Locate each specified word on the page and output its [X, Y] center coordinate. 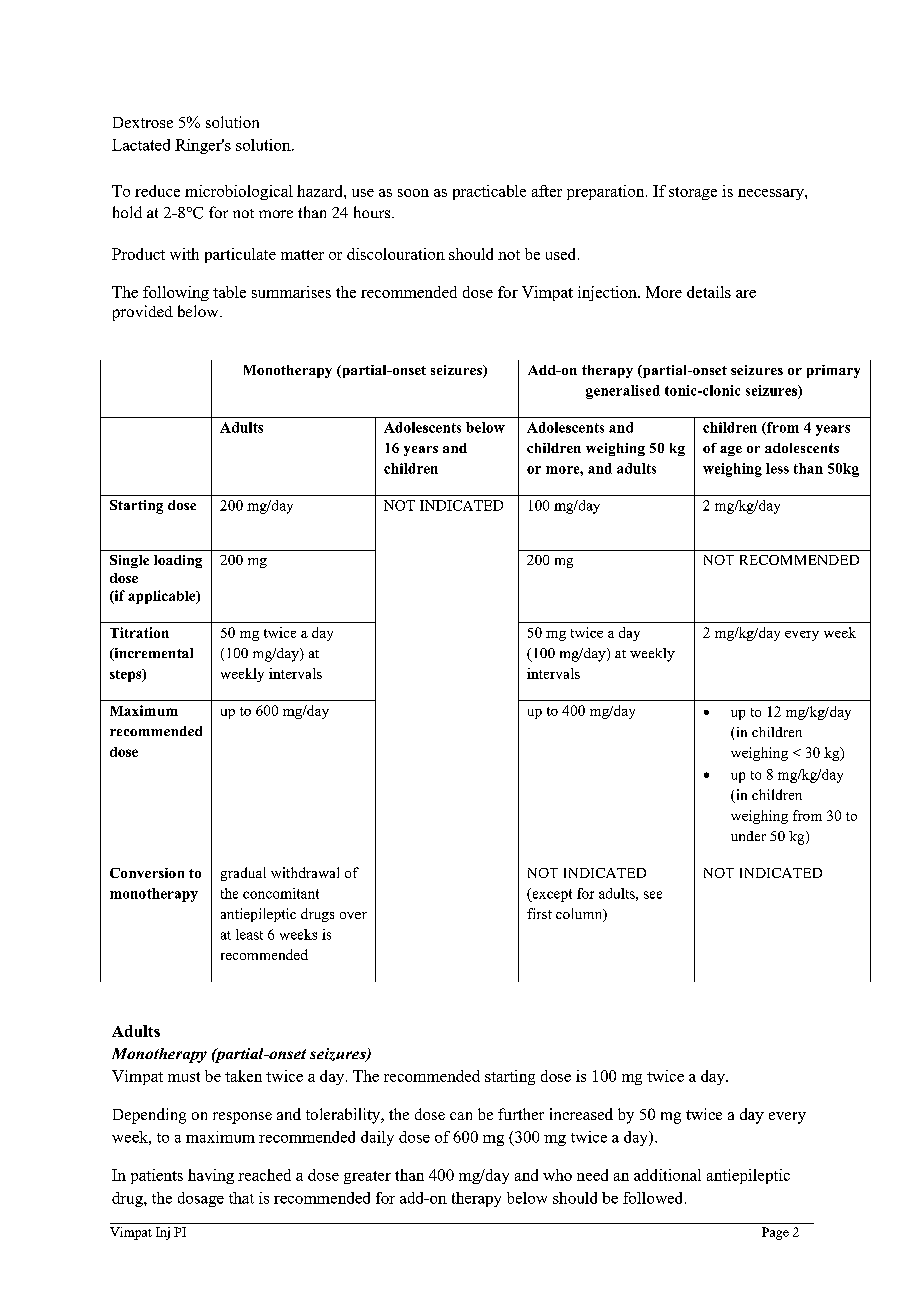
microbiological [239, 192]
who [557, 1175]
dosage [201, 1199]
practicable [489, 192]
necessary [772, 194]
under [748, 836]
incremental [152, 654]
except [551, 895]
